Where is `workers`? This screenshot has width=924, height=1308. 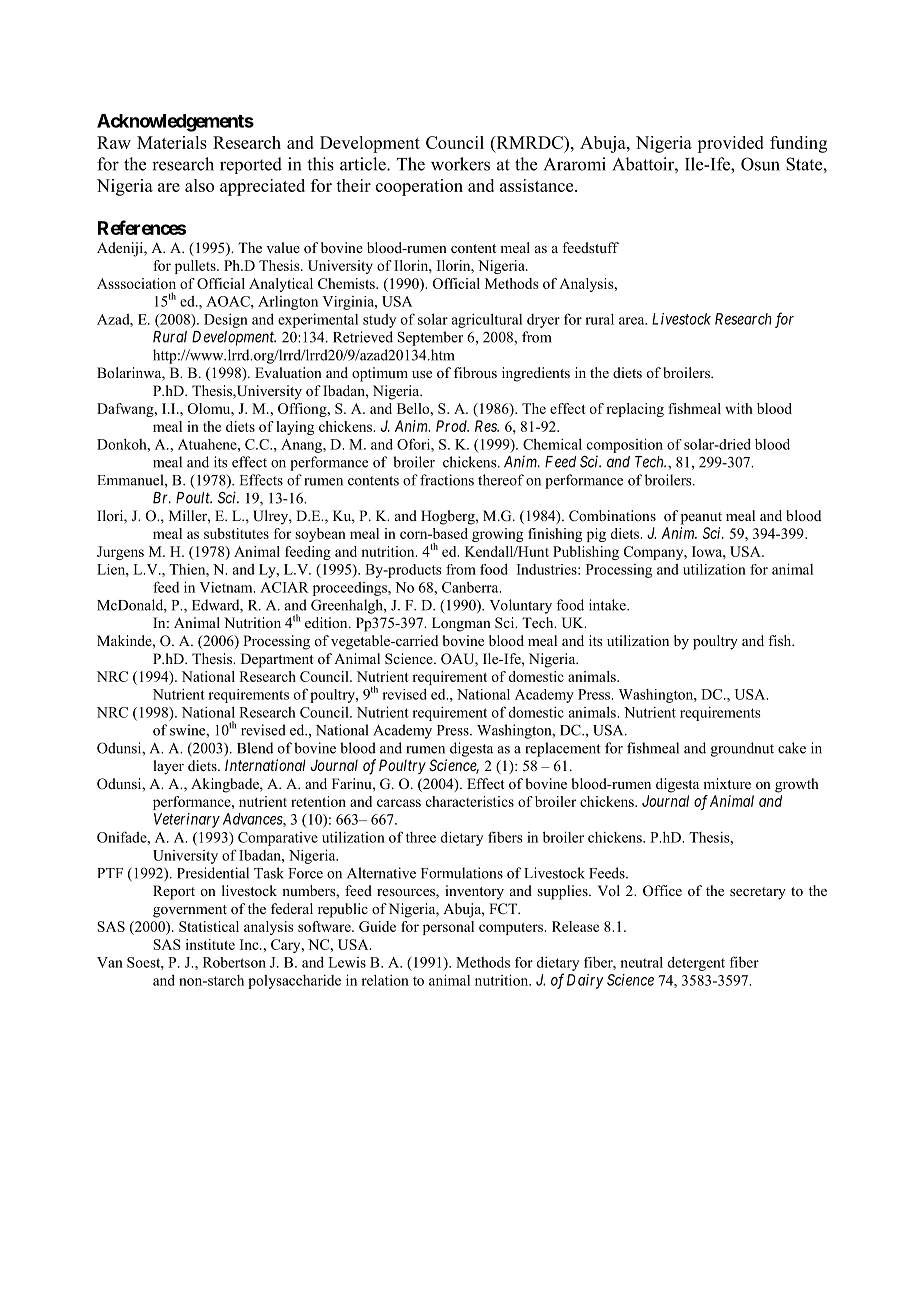 workers is located at coordinates (460, 164).
